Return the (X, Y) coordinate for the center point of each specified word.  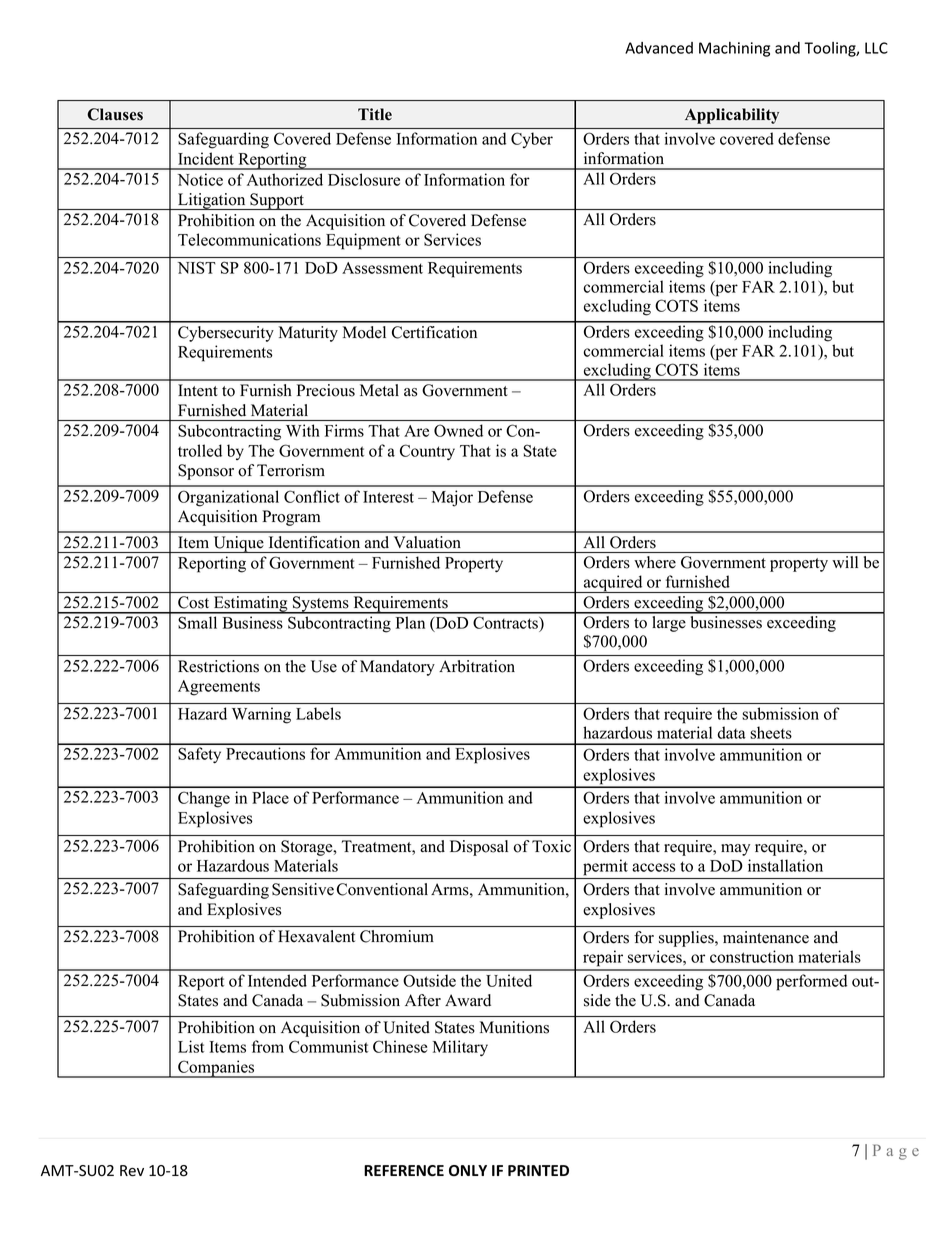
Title (375, 114)
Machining (734, 49)
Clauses (115, 114)
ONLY (468, 1170)
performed (811, 982)
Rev (132, 1171)
